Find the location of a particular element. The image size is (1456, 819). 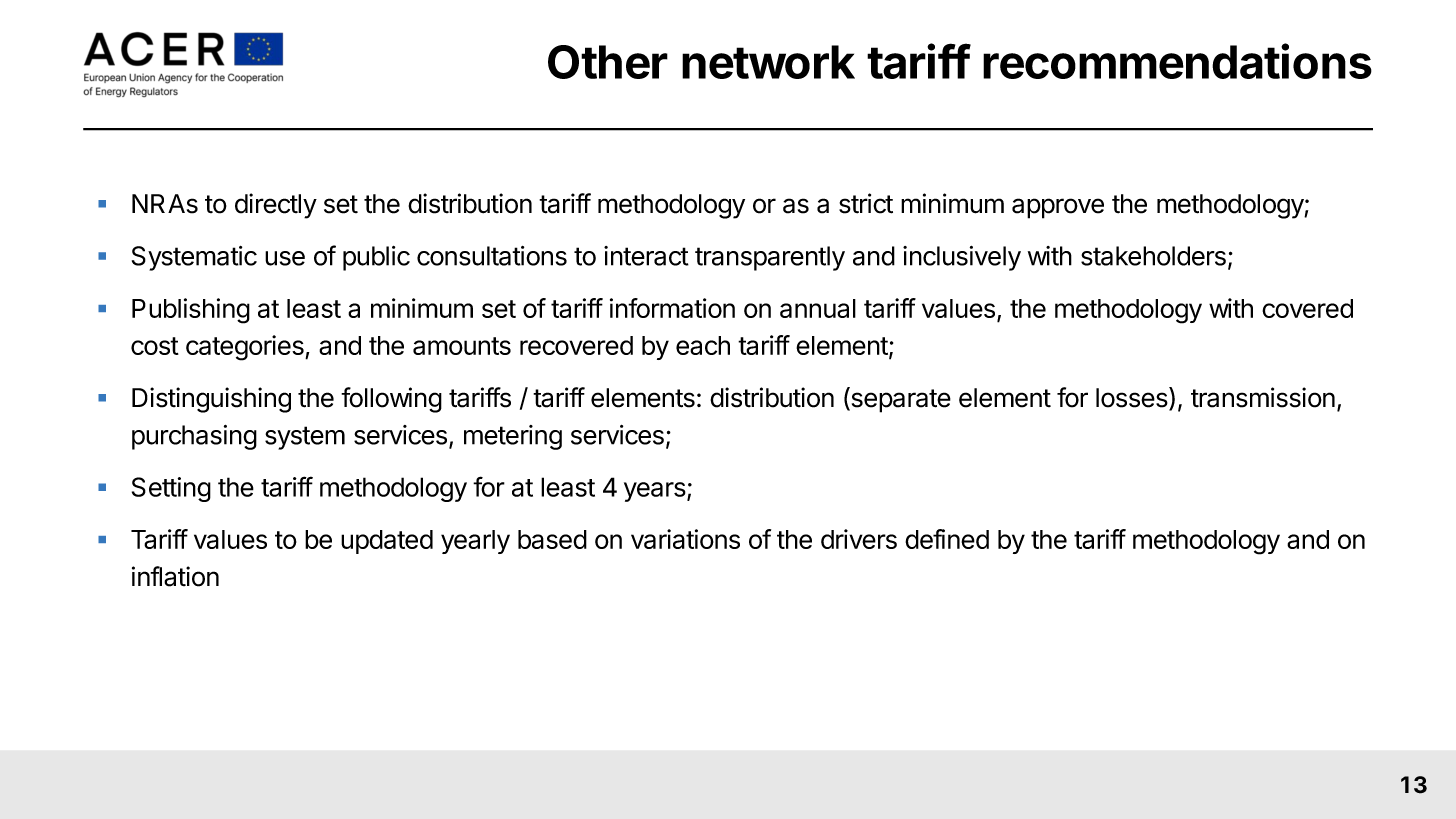

network is located at coordinates (768, 62).
